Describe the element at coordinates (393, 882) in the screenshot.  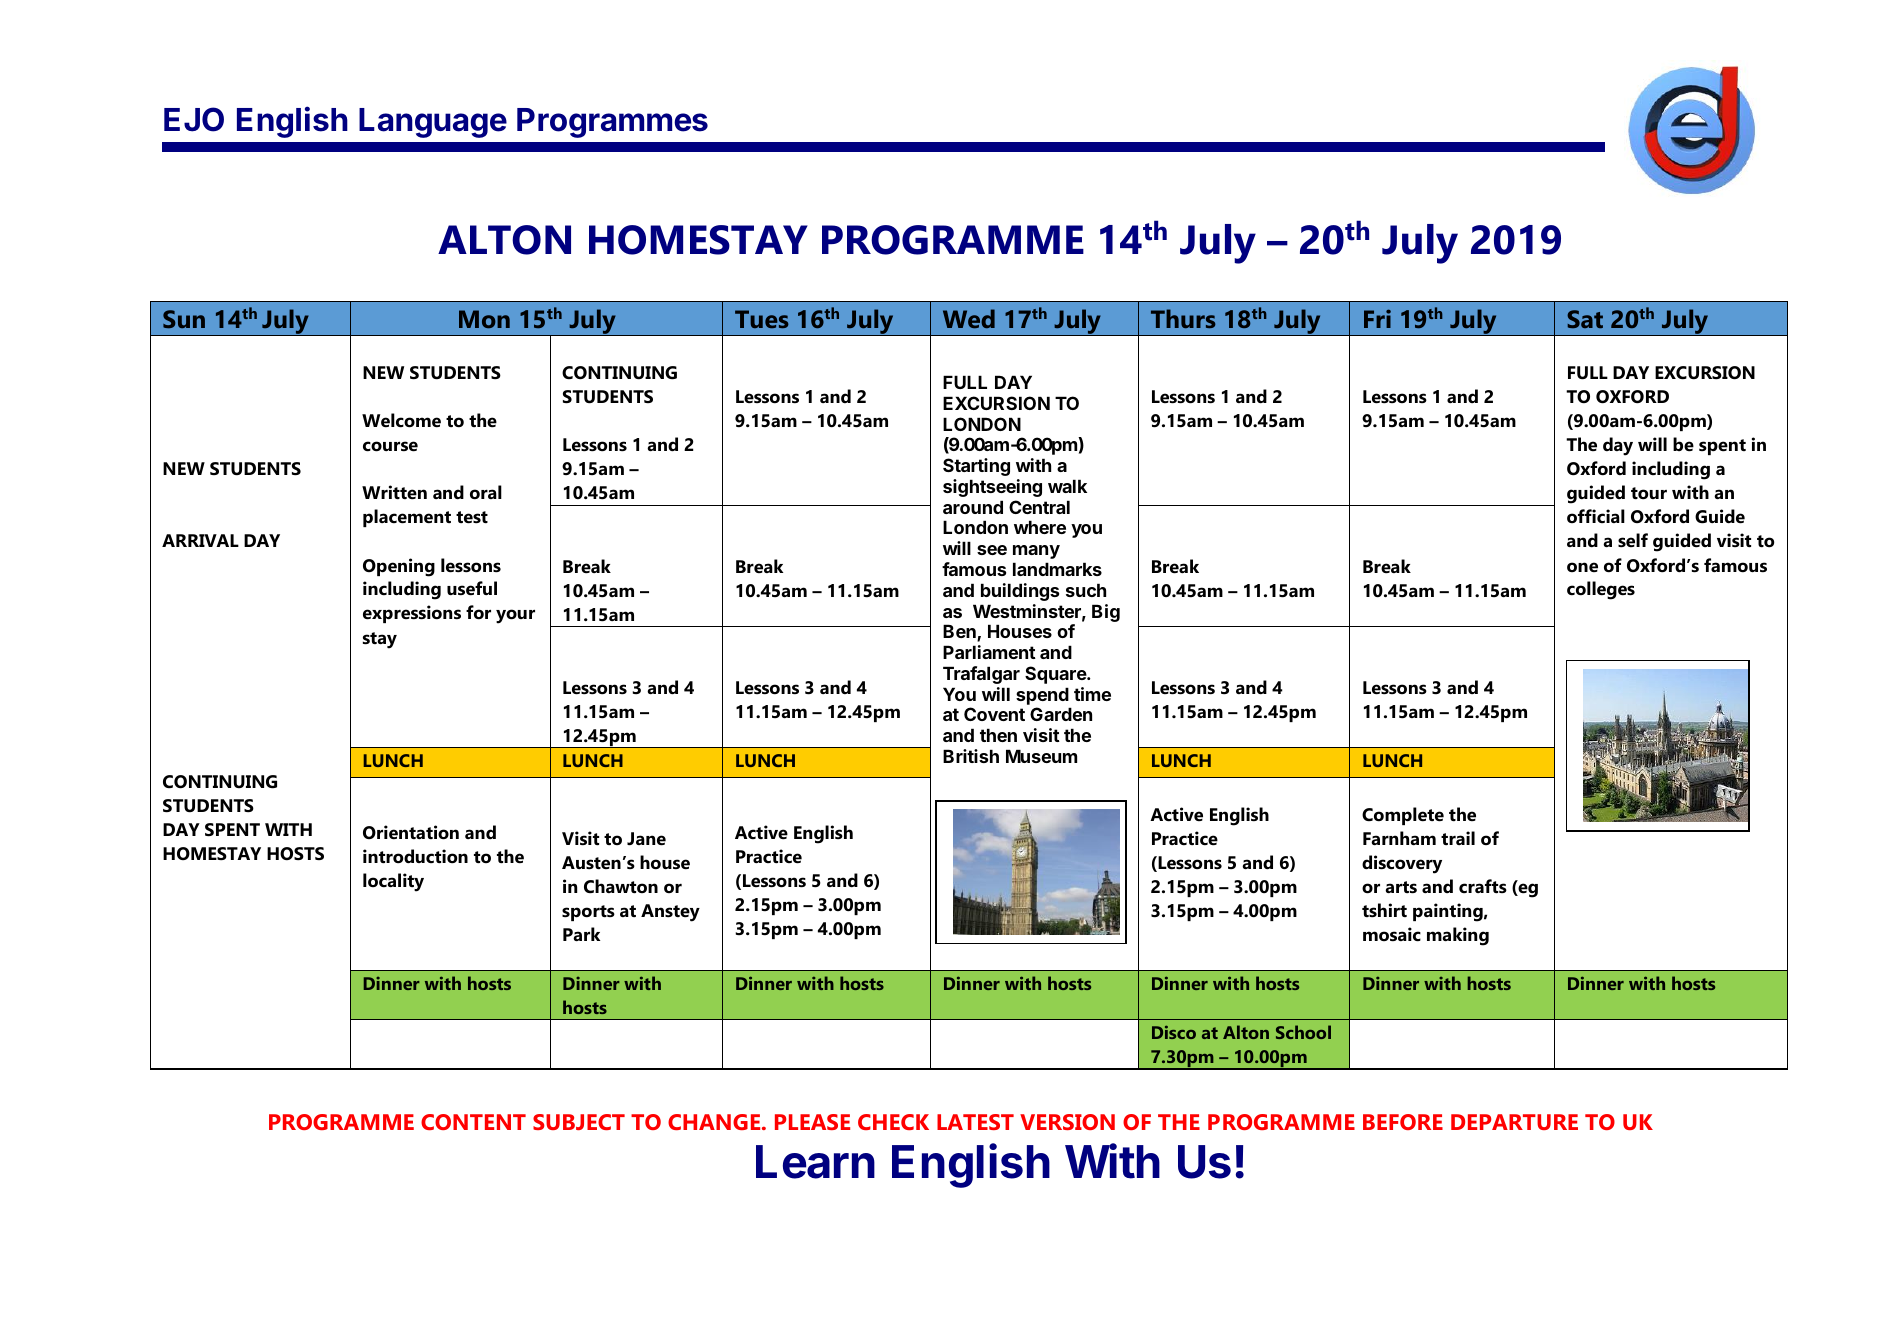
I see `locality` at that location.
